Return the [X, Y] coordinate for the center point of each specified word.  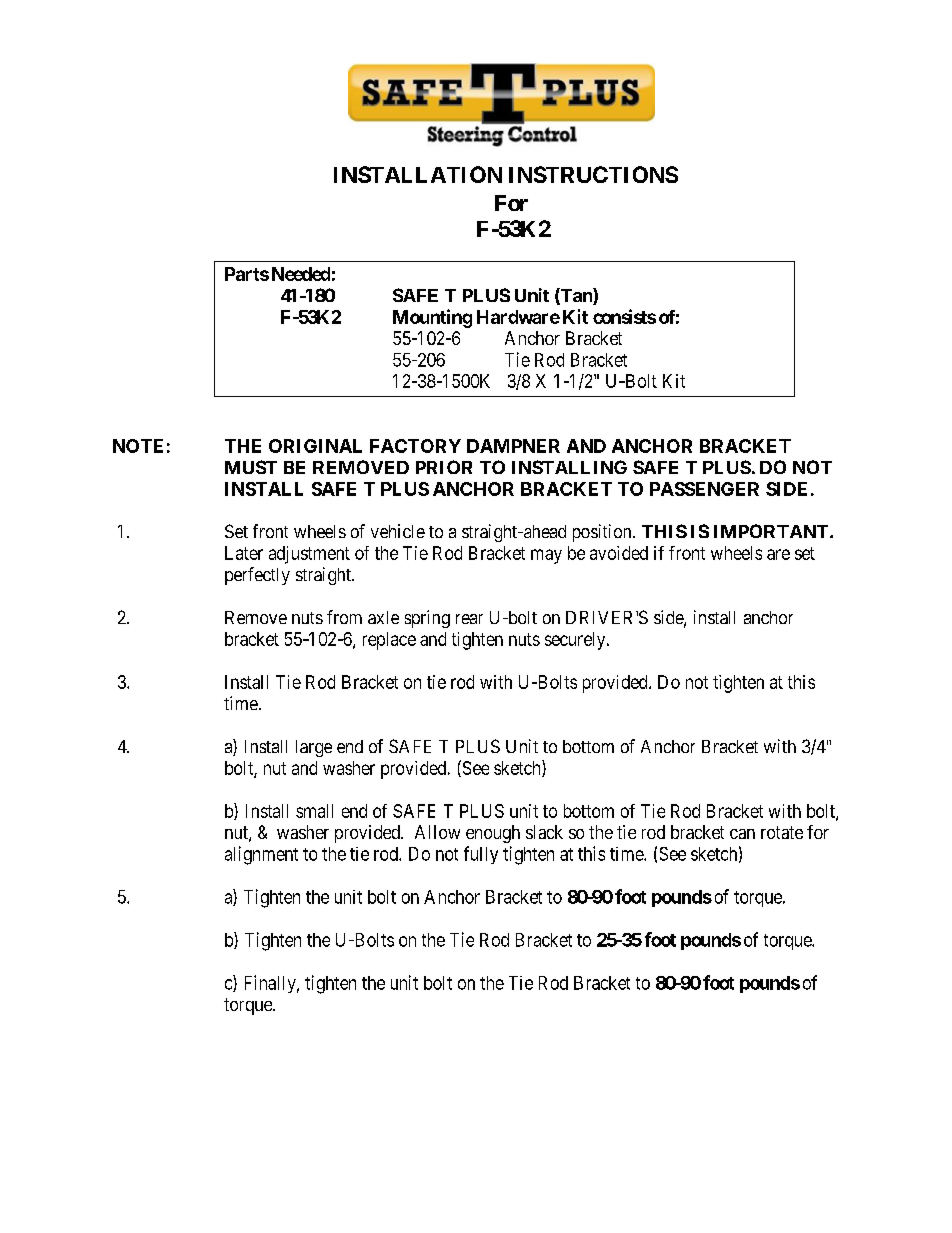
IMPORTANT [771, 531]
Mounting [432, 318]
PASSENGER [704, 489]
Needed [301, 274]
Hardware [518, 317]
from [344, 617]
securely [576, 641]
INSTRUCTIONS [593, 174]
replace [389, 641]
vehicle [398, 531]
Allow [437, 832]
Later [244, 553]
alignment [261, 855]
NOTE [138, 446]
